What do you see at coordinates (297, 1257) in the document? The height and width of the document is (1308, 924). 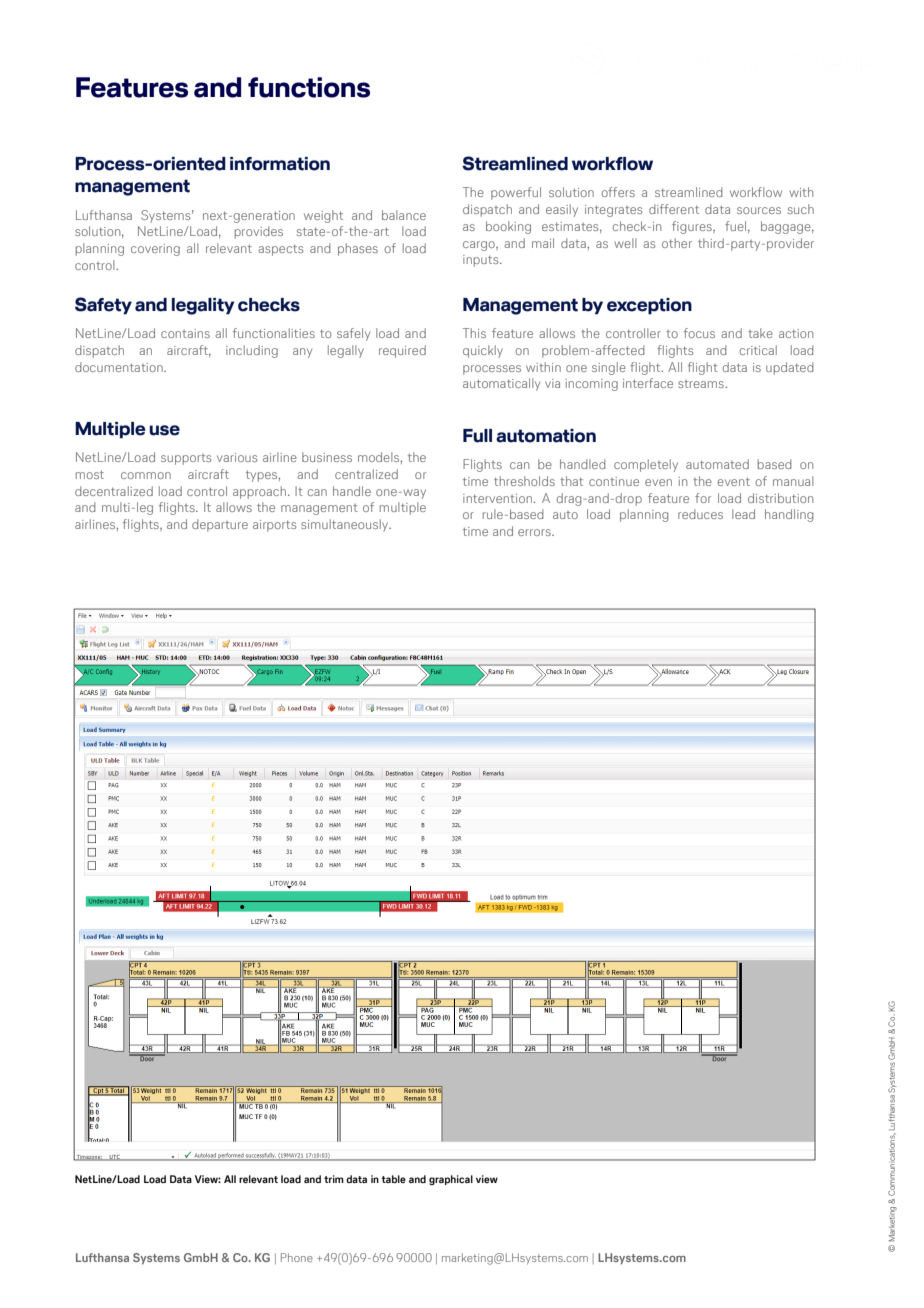 I see `Phone` at bounding box center [297, 1257].
